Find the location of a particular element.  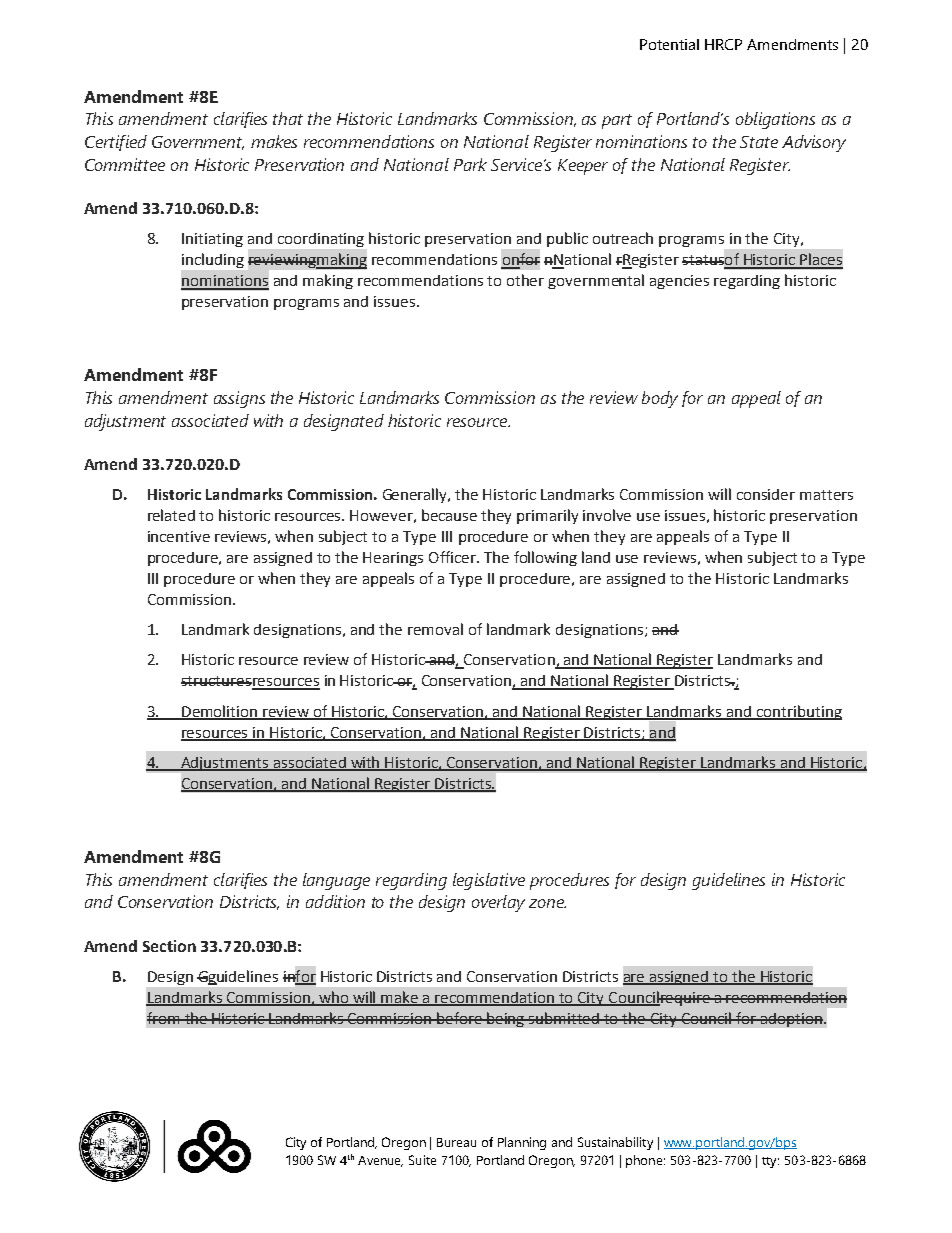

Generally is located at coordinates (416, 495).
